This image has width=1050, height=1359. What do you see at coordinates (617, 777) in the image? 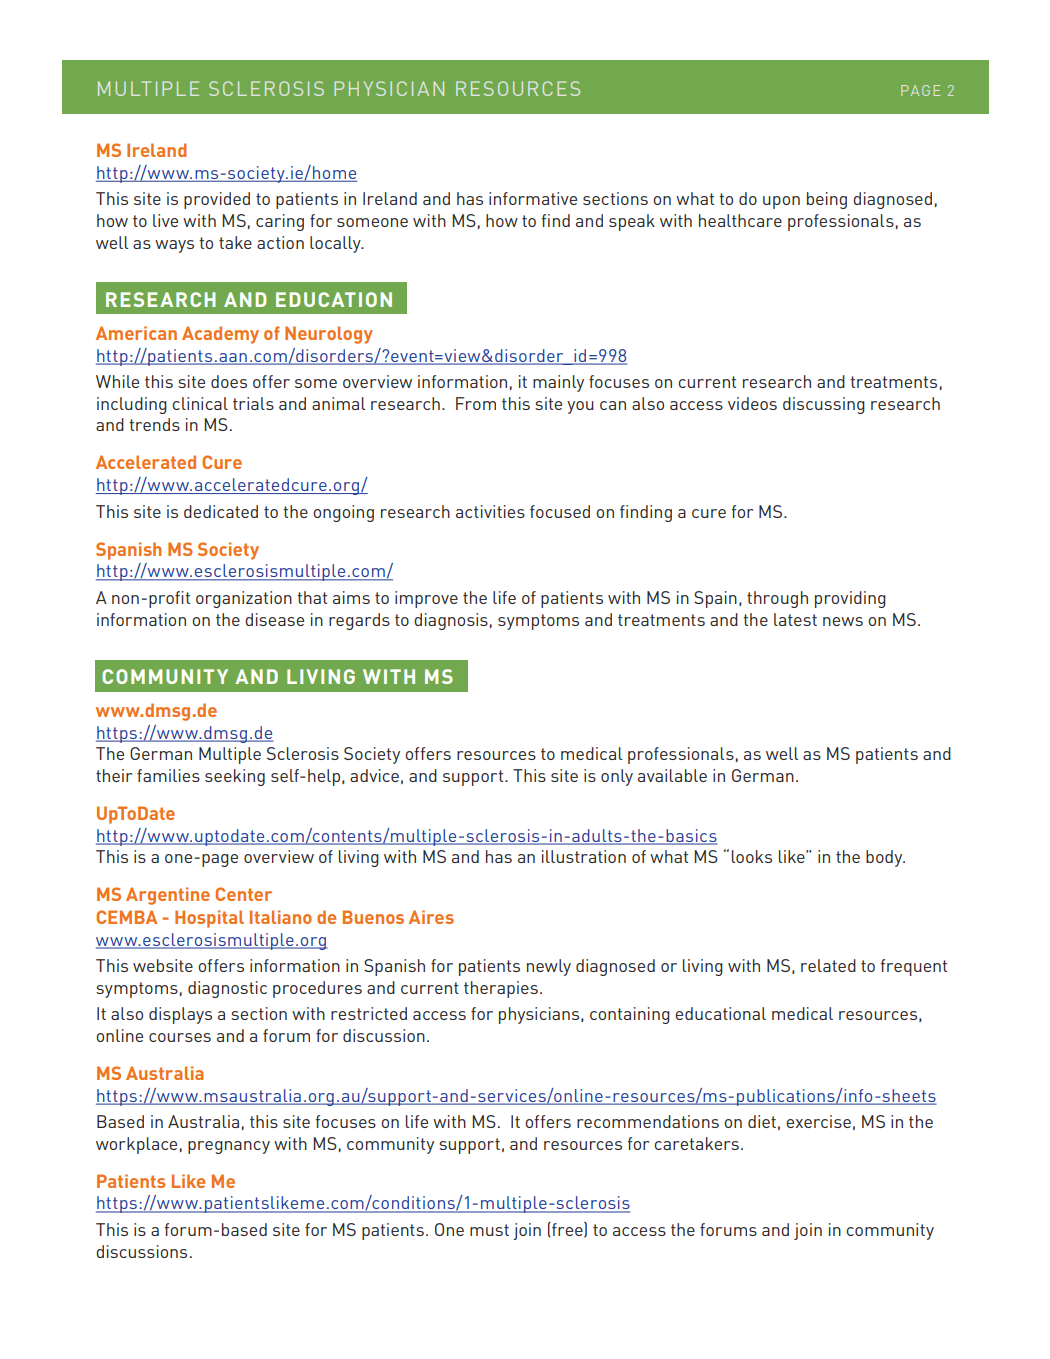
I see `only` at bounding box center [617, 777].
